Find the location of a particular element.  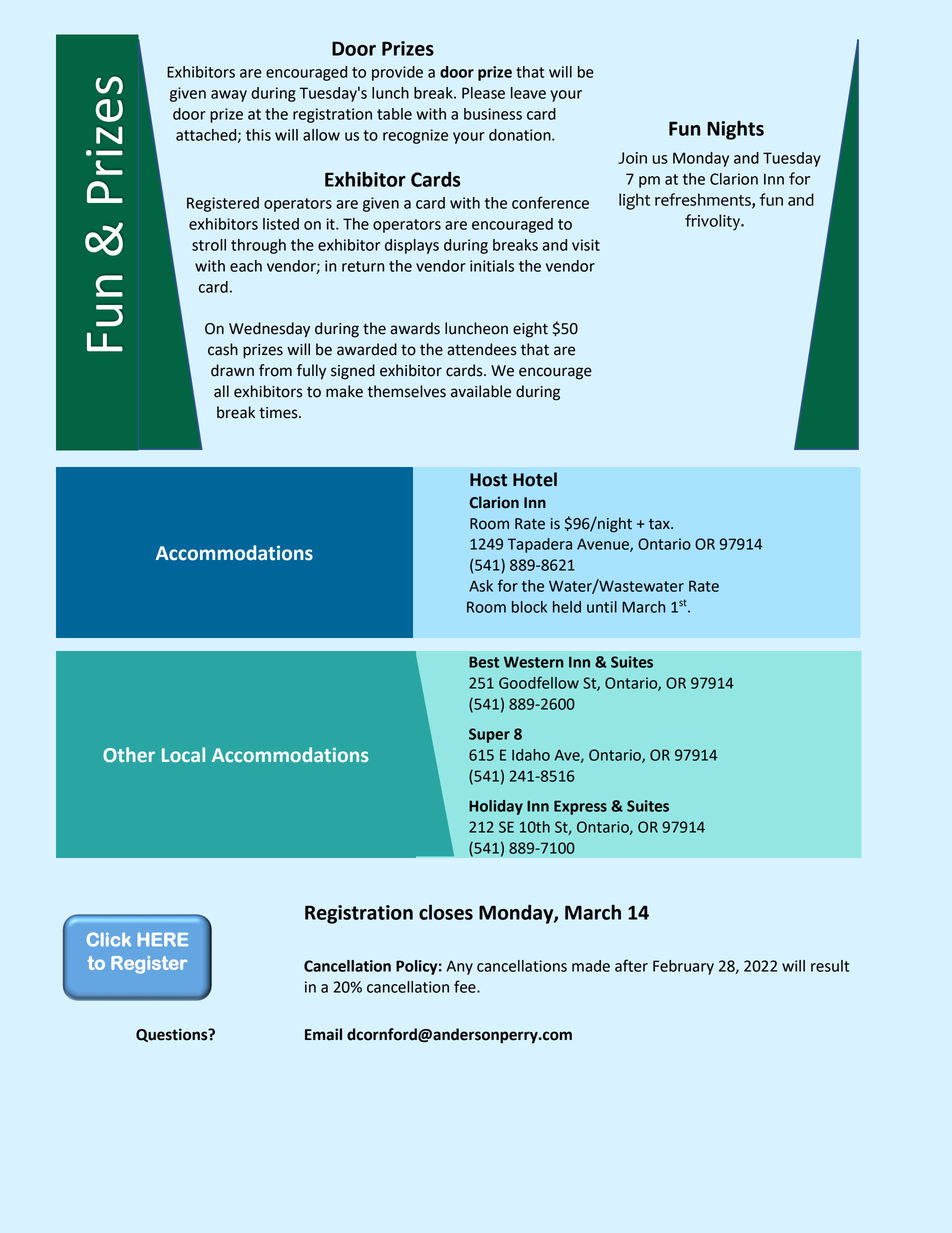

away is located at coordinates (229, 96).
